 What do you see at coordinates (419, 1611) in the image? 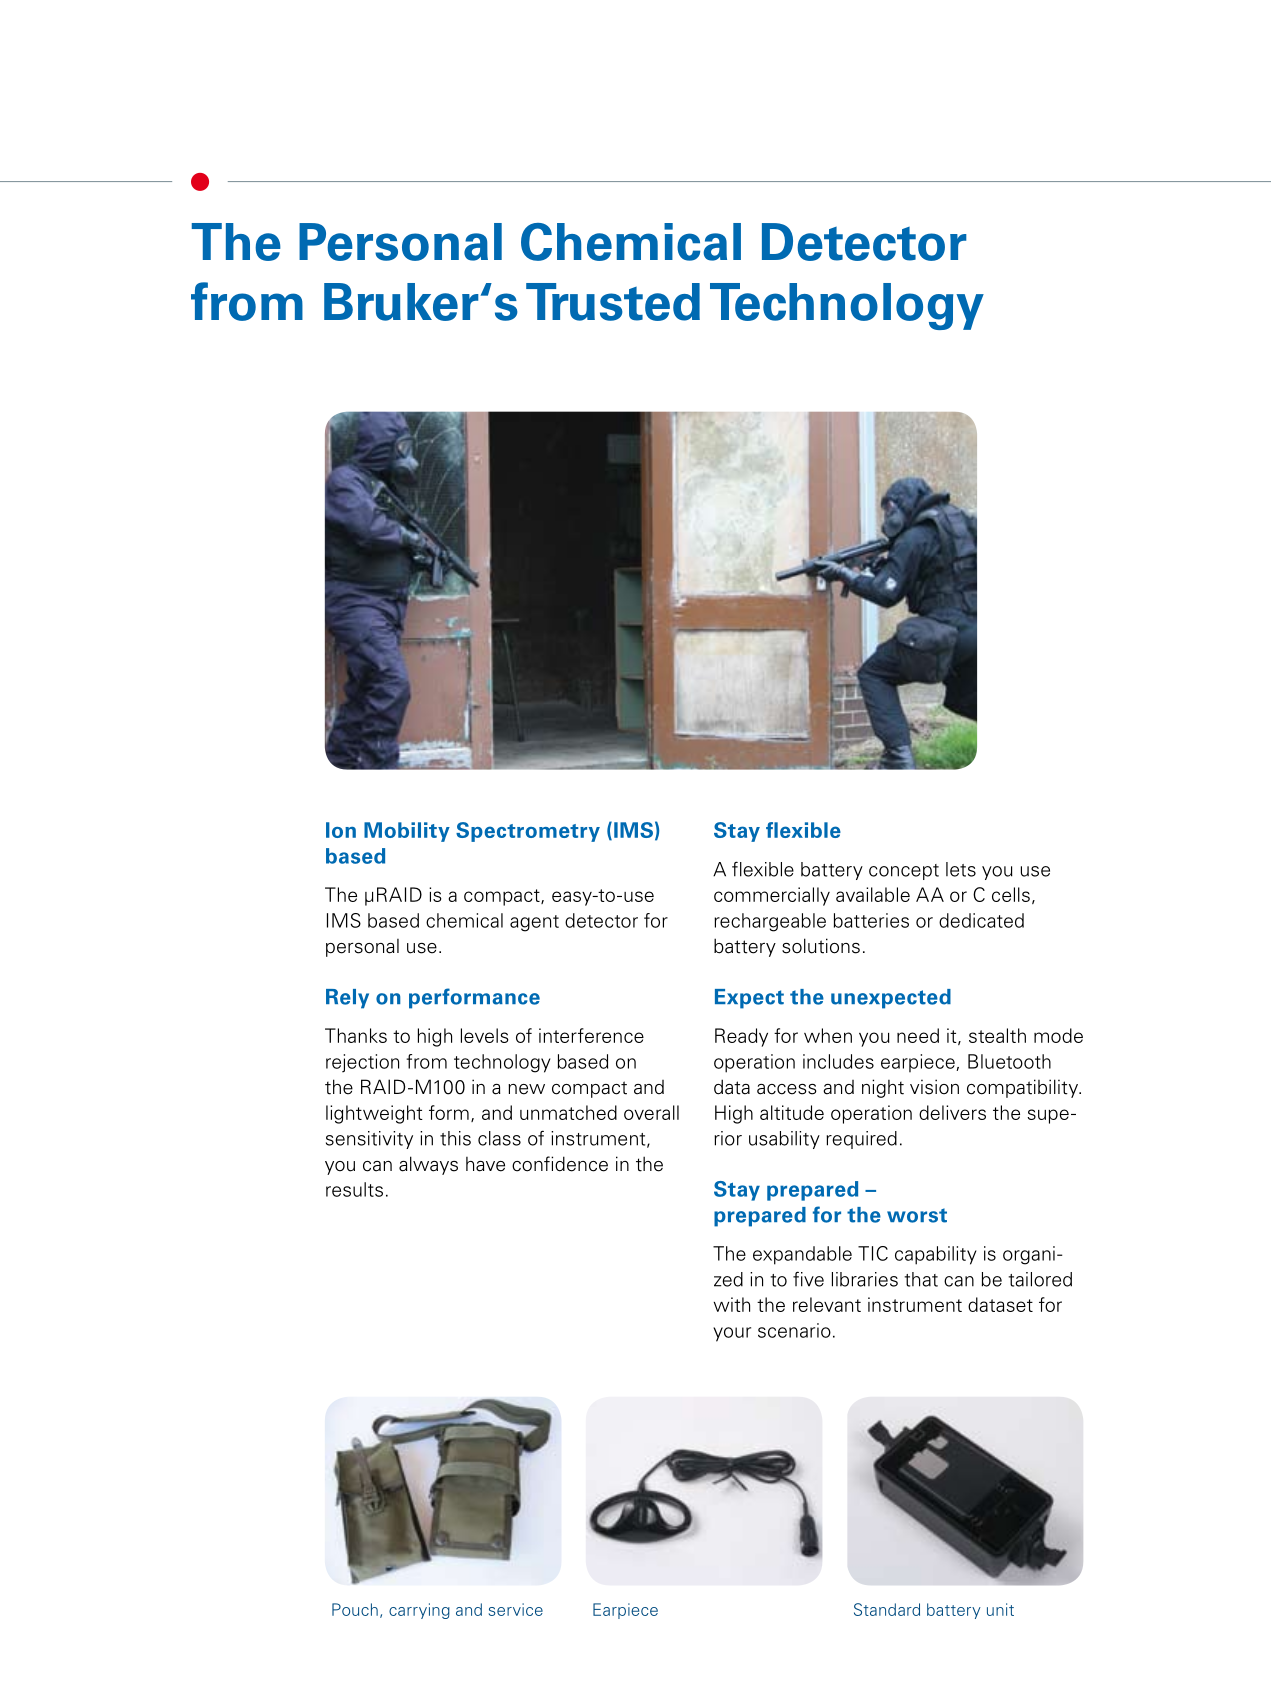
I see `carrying` at bounding box center [419, 1611].
